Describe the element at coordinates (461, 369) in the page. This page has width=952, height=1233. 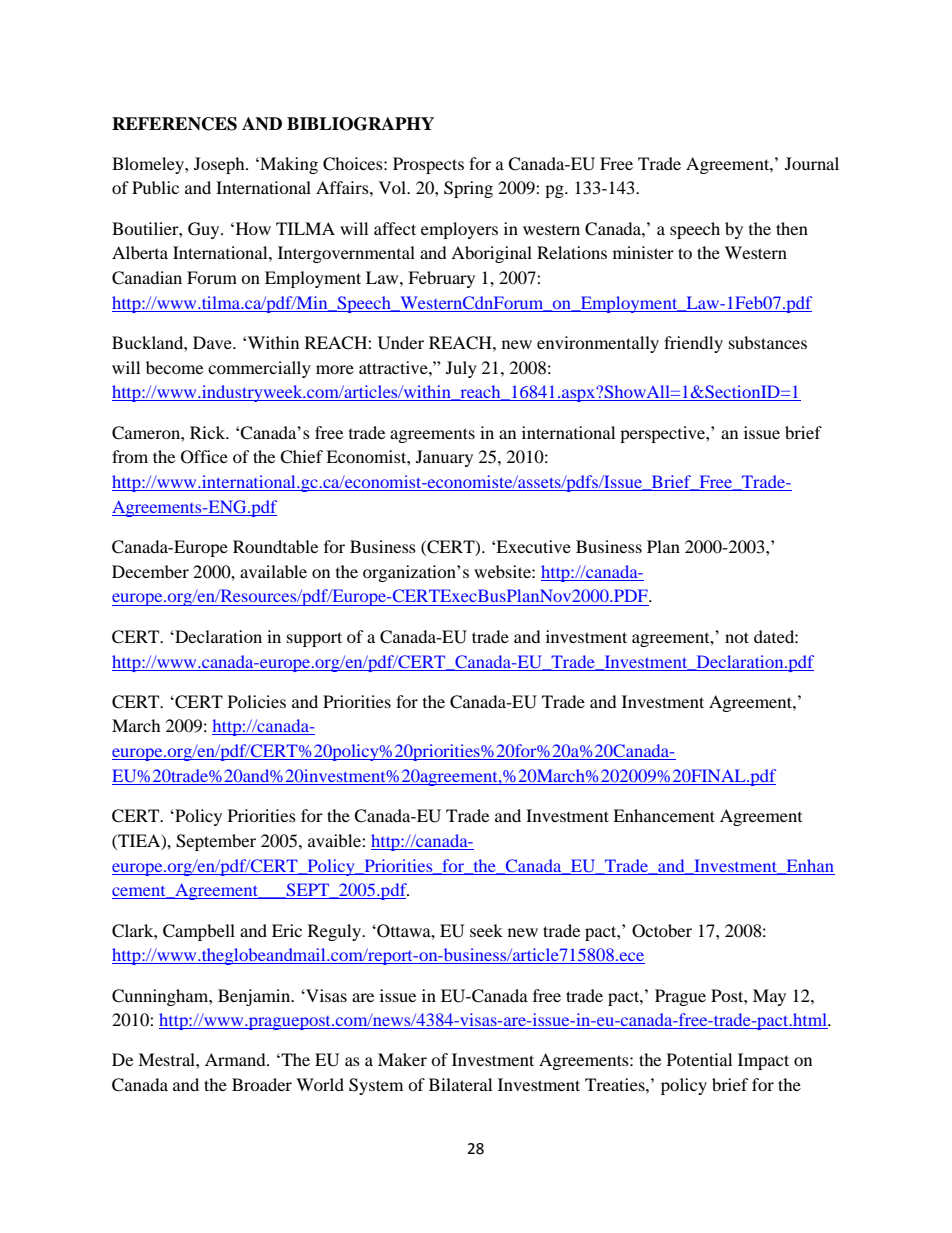
I see `July` at that location.
